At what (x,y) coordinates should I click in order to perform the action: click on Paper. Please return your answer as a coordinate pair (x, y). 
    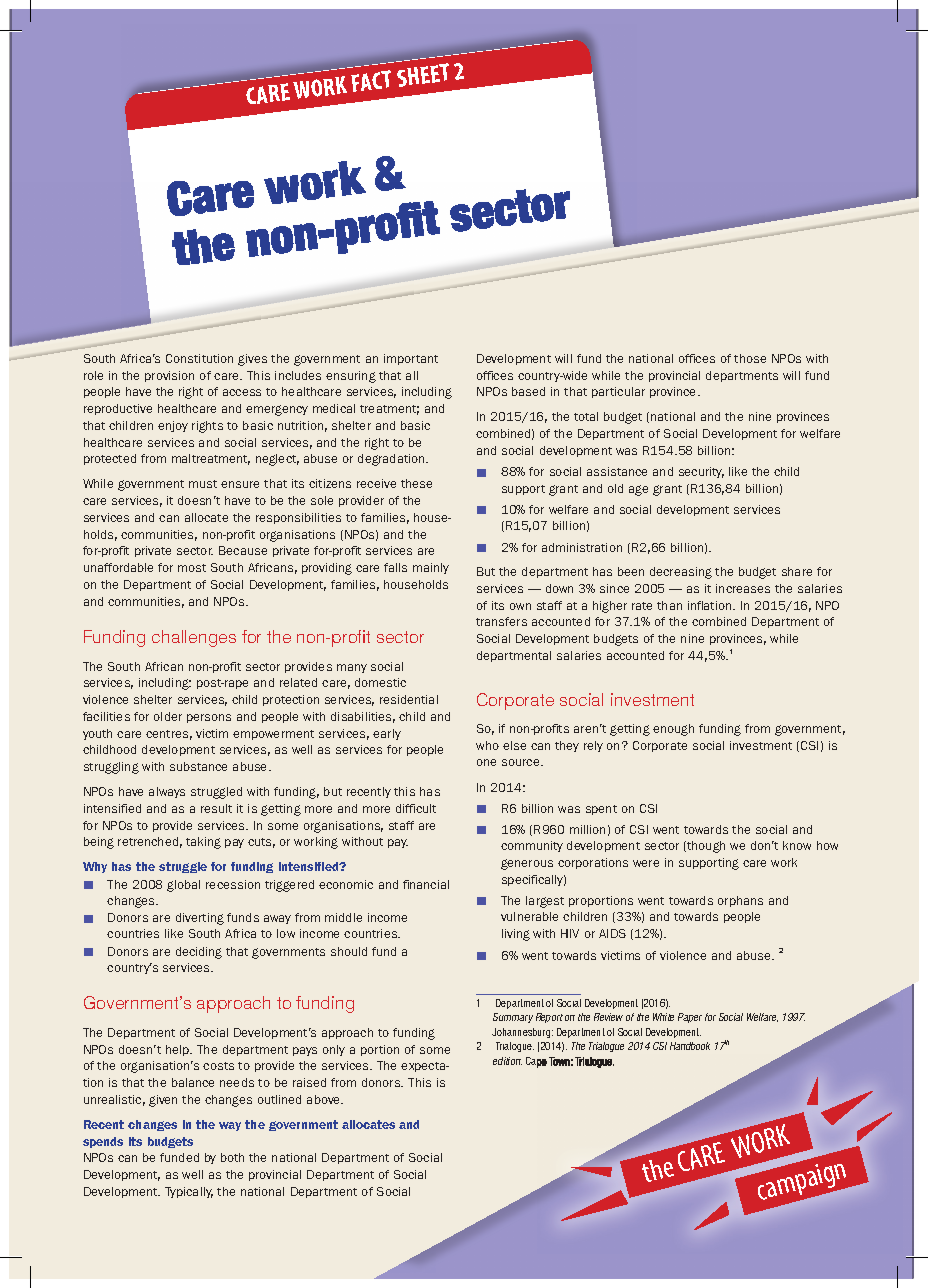
    Looking at the image, I should click on (690, 1018).
